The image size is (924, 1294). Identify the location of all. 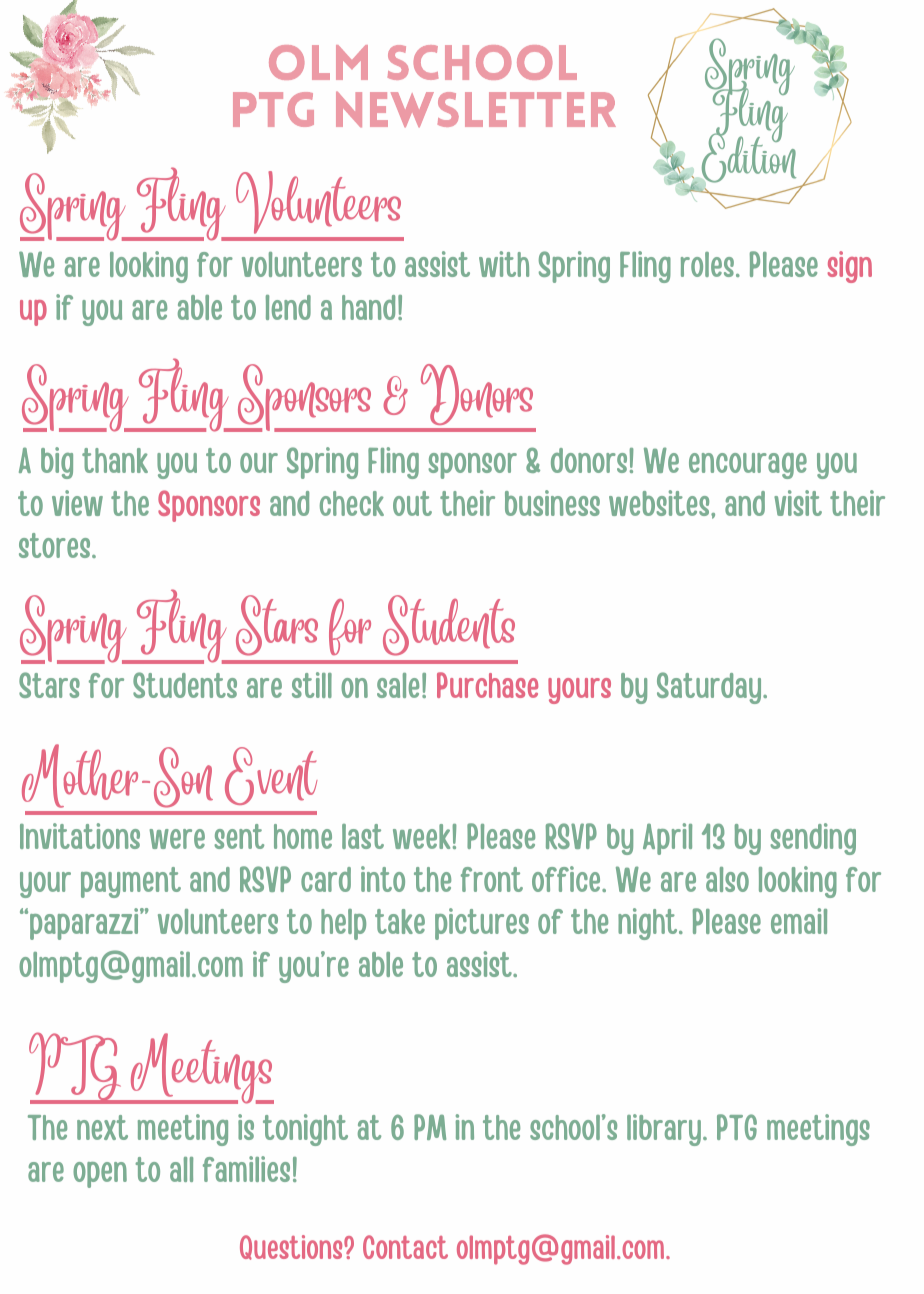
(181, 1169).
